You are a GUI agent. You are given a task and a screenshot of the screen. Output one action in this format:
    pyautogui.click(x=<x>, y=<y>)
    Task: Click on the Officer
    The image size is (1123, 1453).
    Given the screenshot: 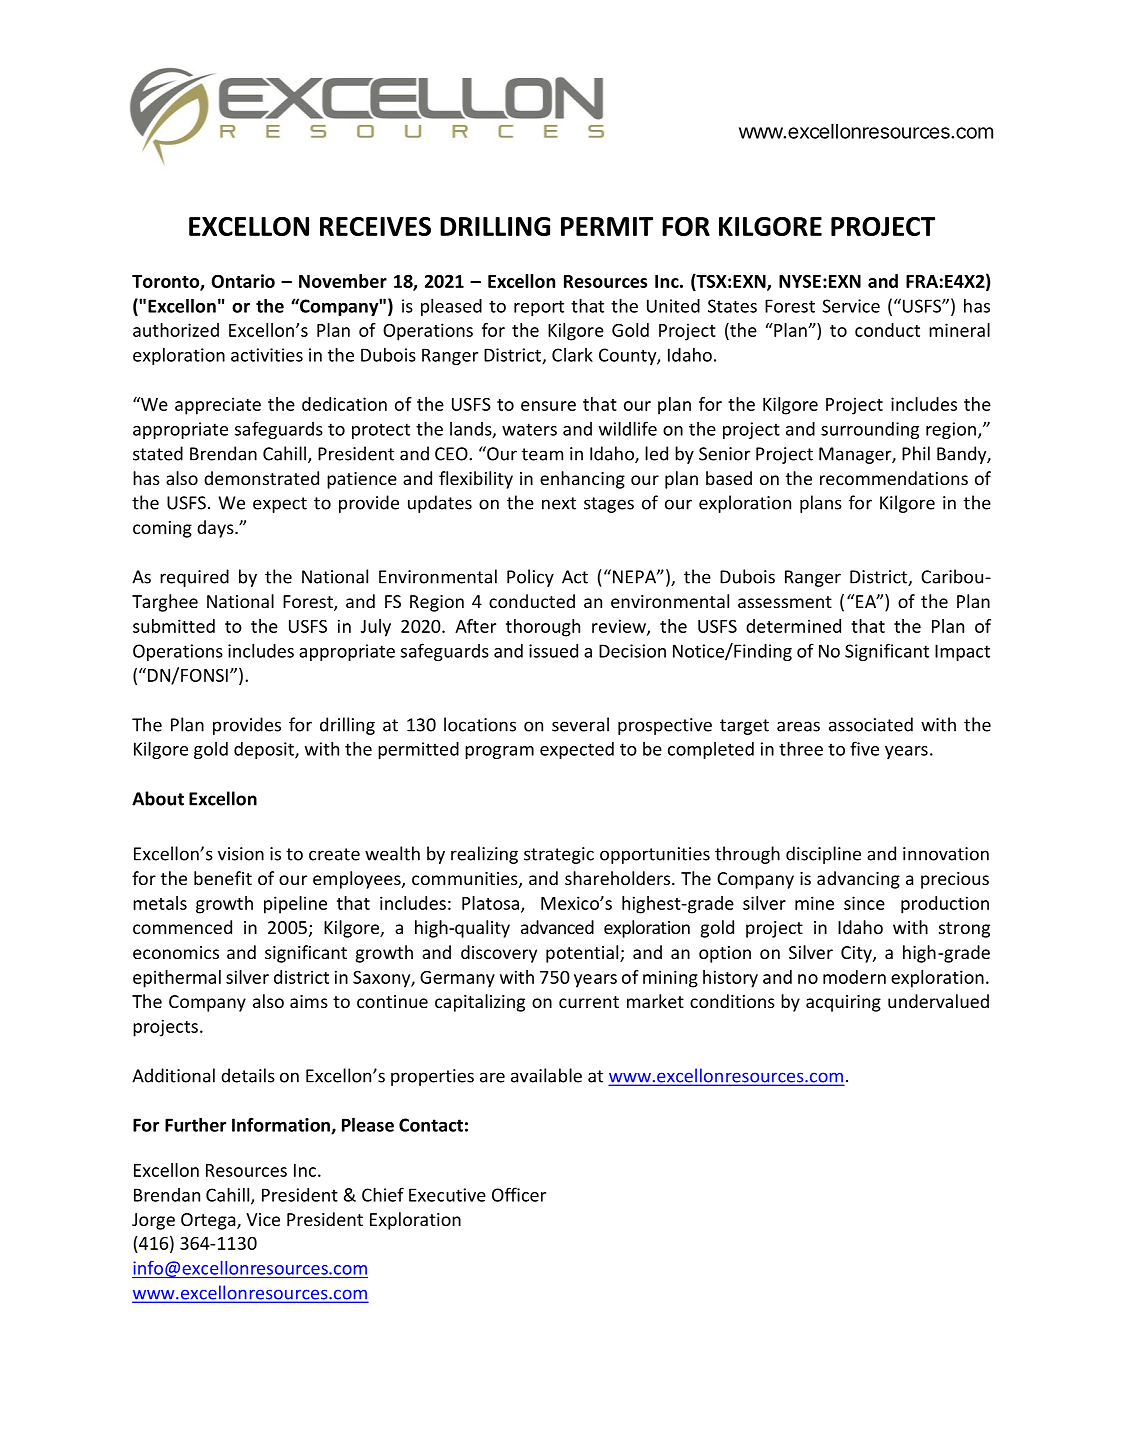 What is the action you would take?
    pyautogui.click(x=519, y=1194)
